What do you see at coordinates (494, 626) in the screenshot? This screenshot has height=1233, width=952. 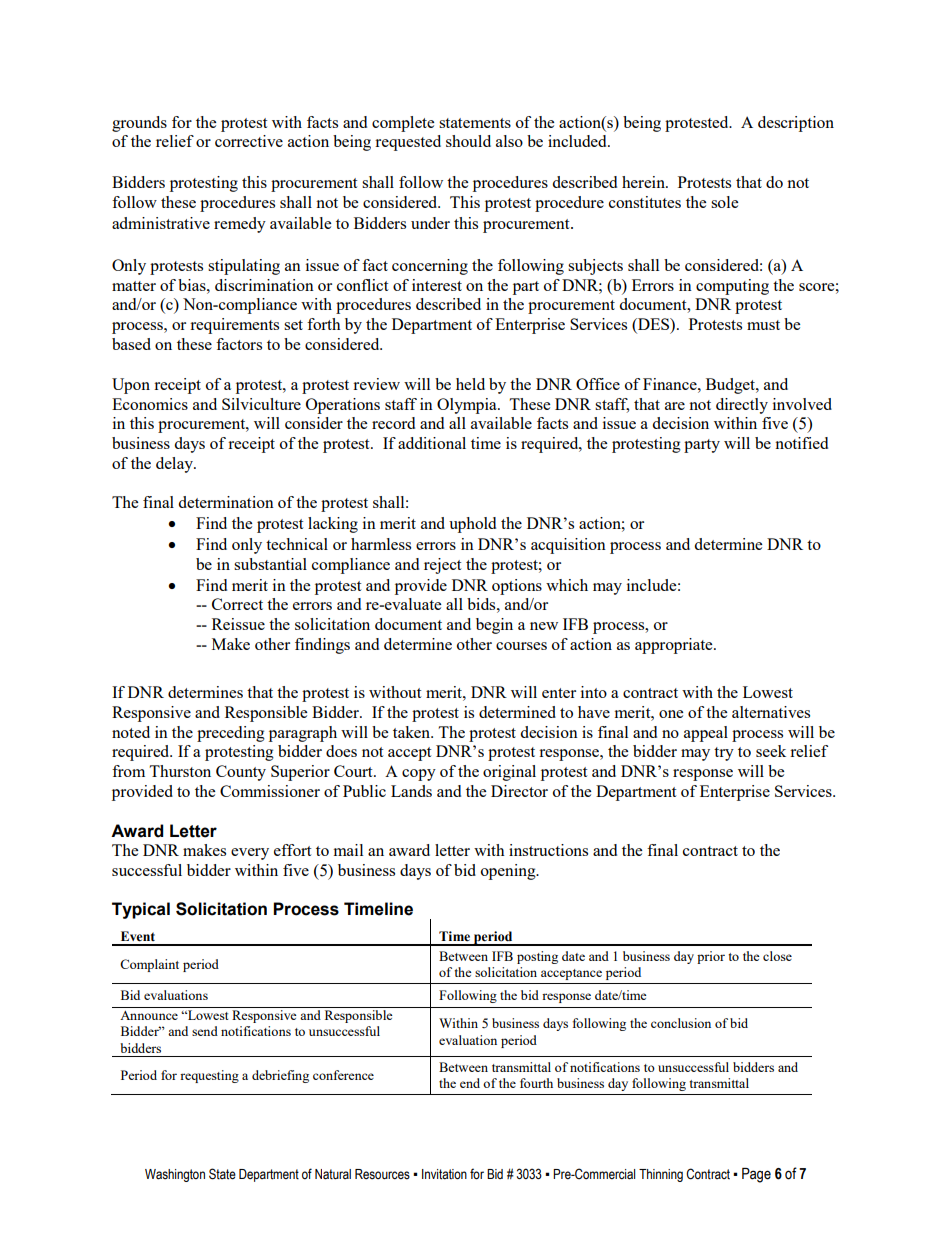 I see `begin` at bounding box center [494, 626].
